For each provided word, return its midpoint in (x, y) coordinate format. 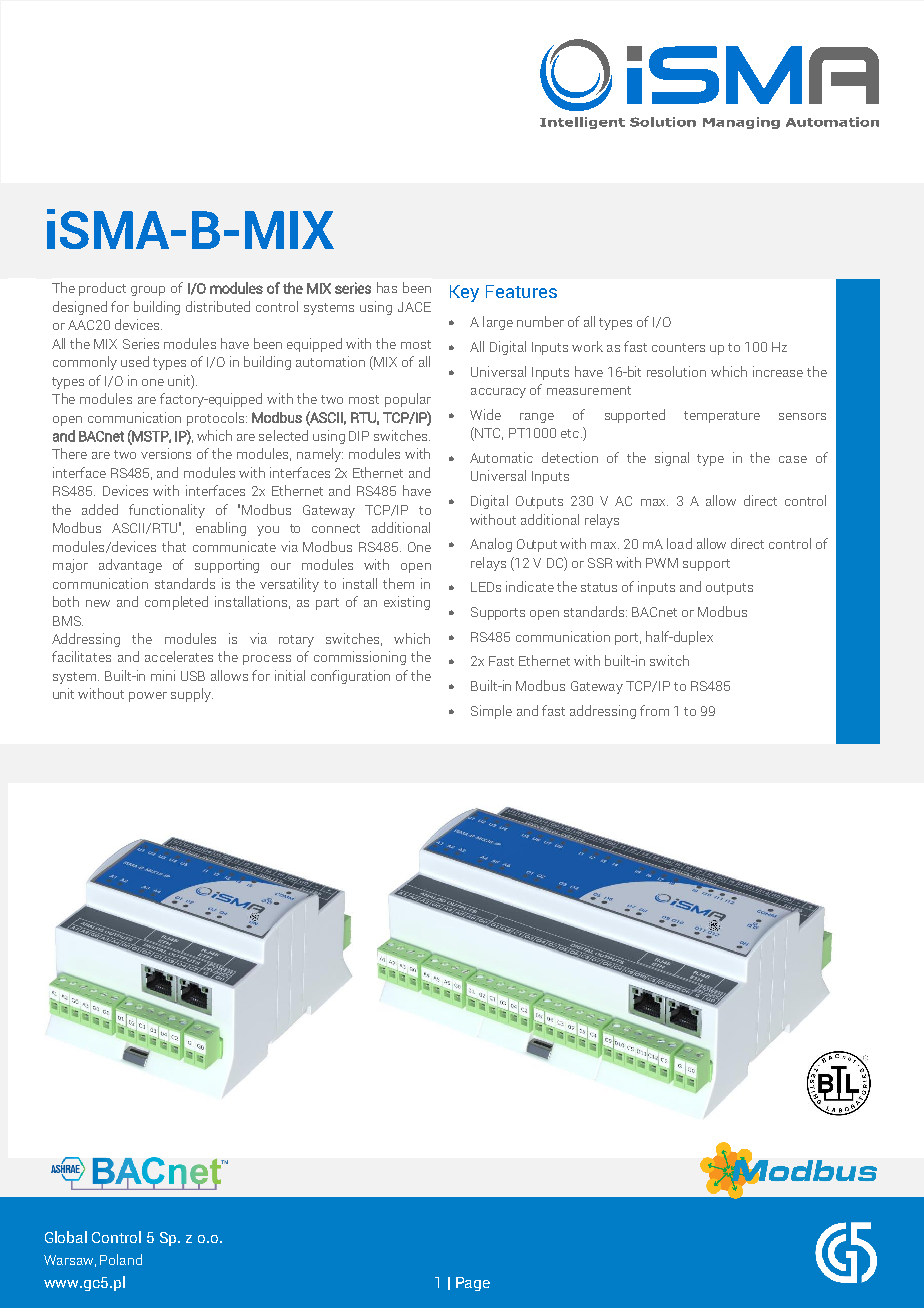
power (148, 697)
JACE (414, 307)
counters (678, 347)
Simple (491, 712)
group (148, 291)
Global (66, 1237)
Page (473, 1284)
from (654, 710)
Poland (121, 1259)
